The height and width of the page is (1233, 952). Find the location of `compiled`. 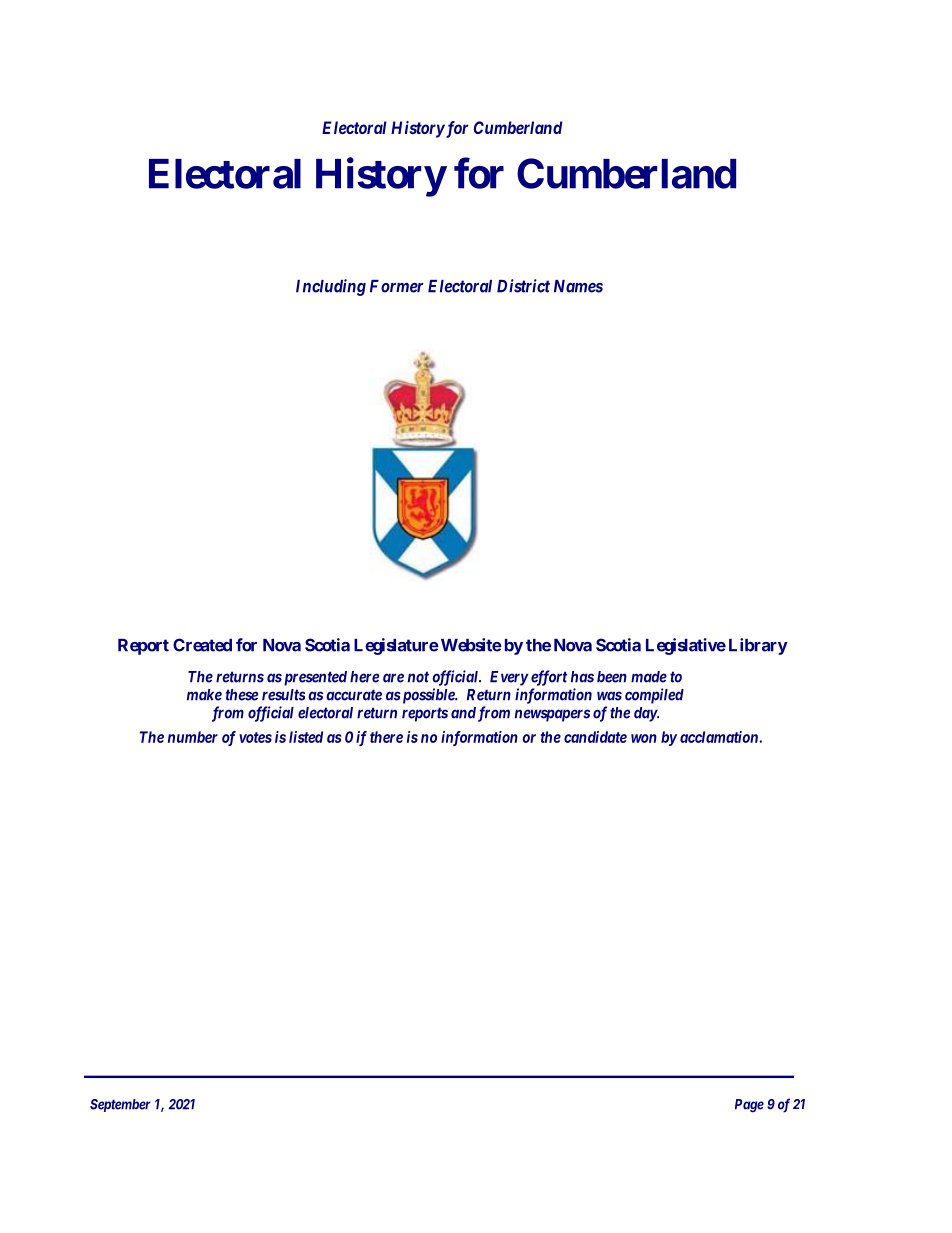

compiled is located at coordinates (654, 696).
